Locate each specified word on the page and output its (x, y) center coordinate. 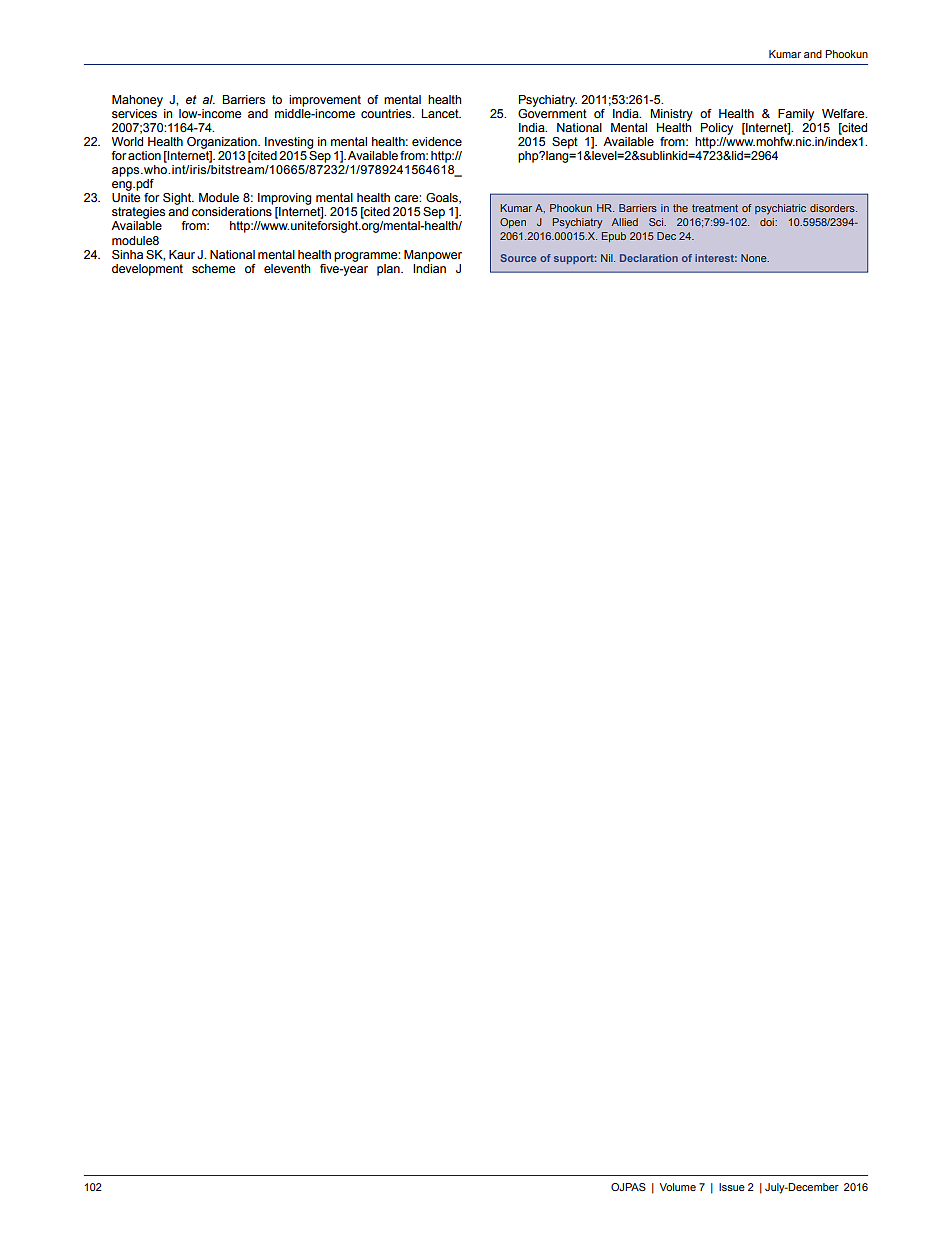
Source (518, 258)
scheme (213, 268)
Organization (223, 143)
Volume (678, 1187)
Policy (717, 129)
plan (389, 270)
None (755, 258)
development (147, 270)
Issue (732, 1187)
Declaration (649, 258)
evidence (437, 141)
